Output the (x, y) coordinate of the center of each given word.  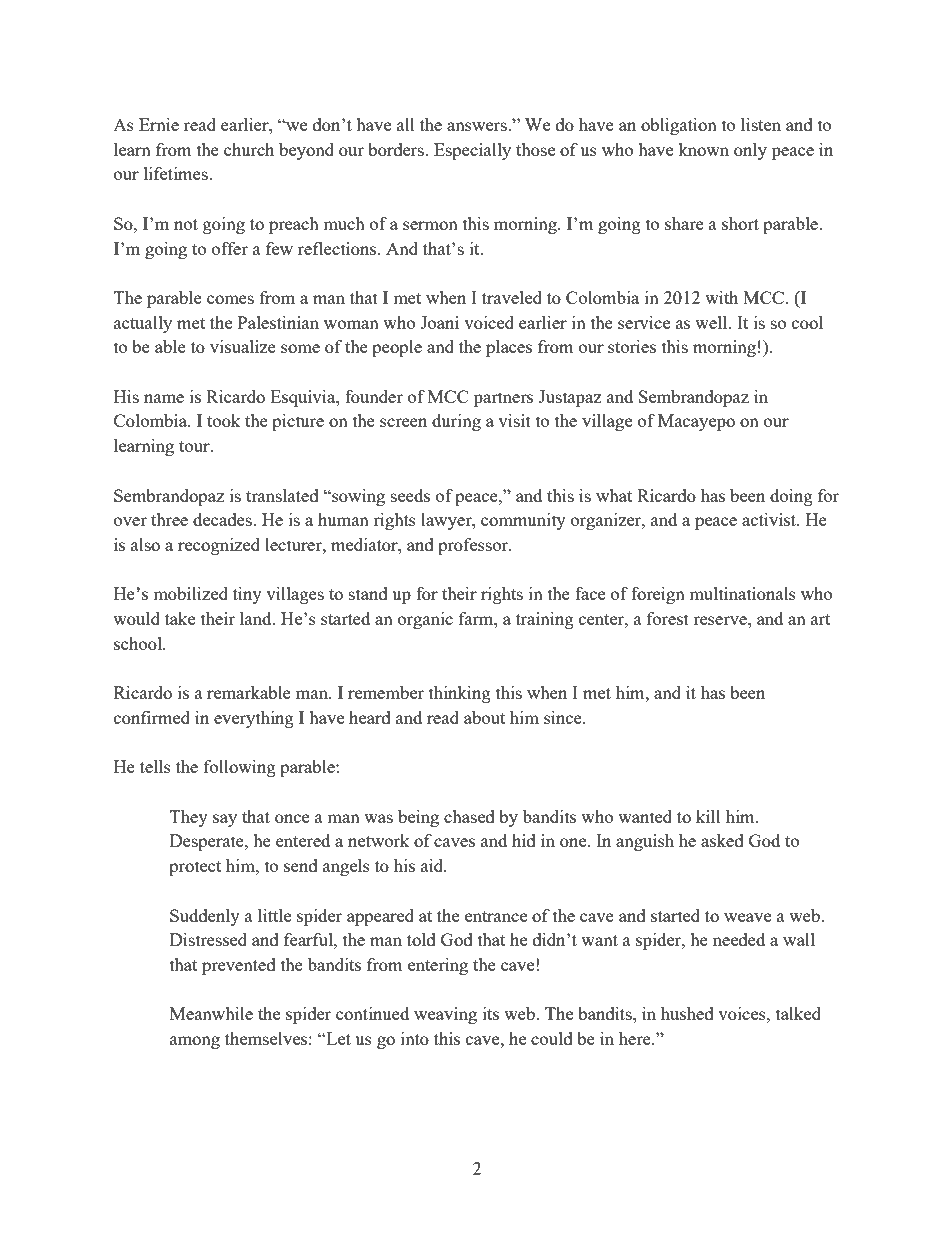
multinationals (742, 593)
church (249, 149)
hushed (687, 1013)
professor (474, 546)
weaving (445, 1015)
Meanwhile (211, 1013)
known (703, 149)
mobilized (190, 593)
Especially (472, 151)
